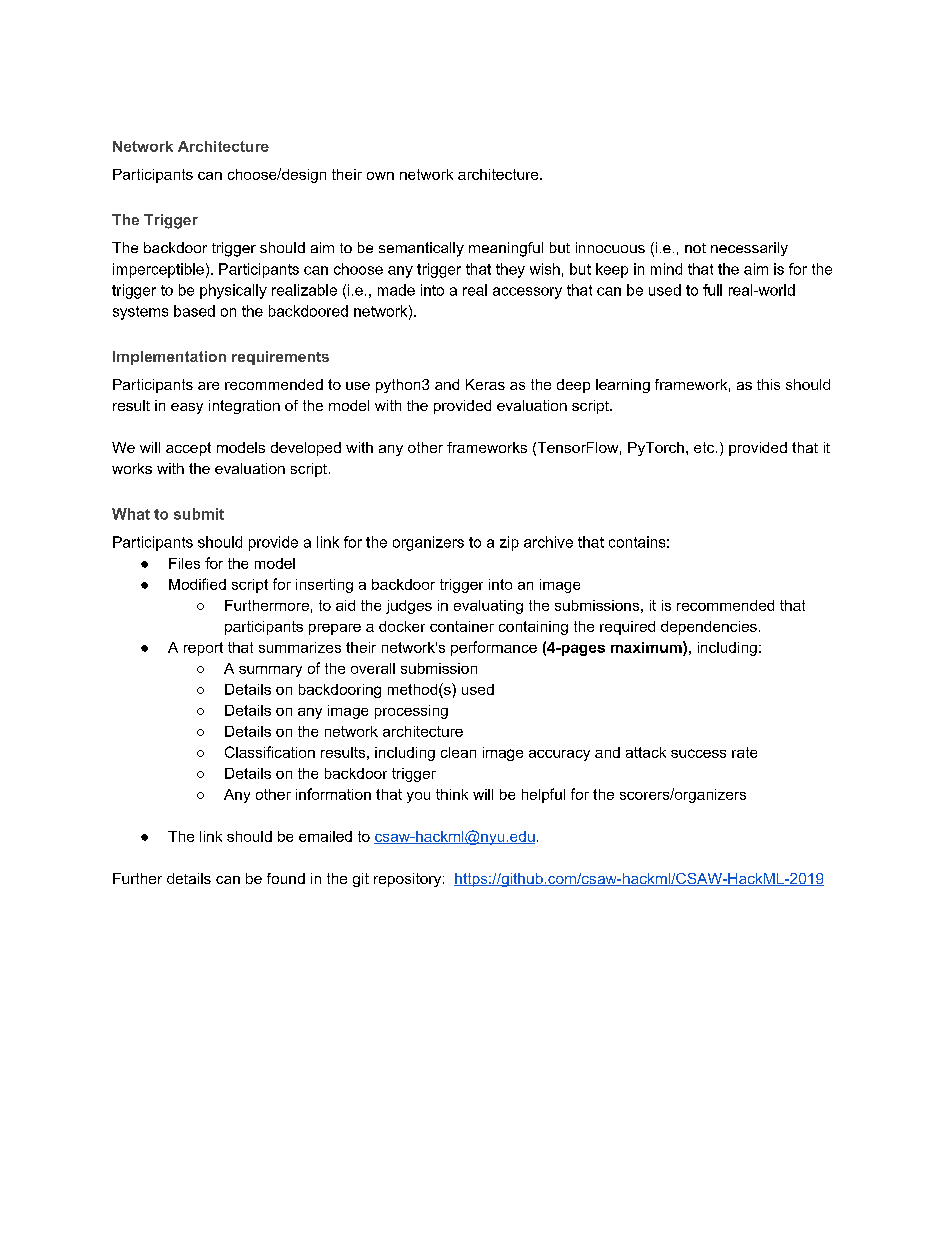 Image resolution: width=952 pixels, height=1233 pixels. I want to click on not, so click(695, 248).
